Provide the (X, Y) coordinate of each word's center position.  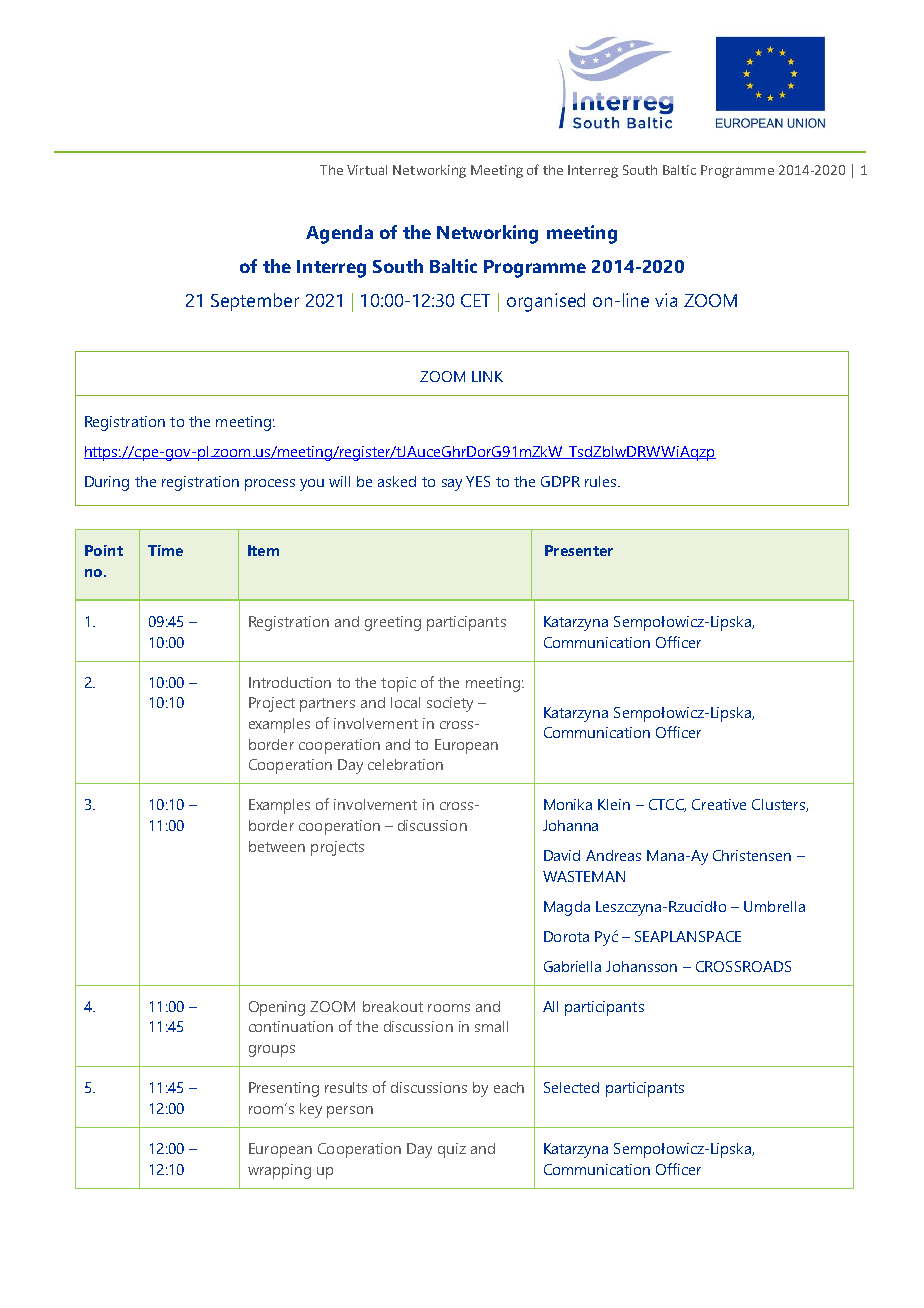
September (255, 302)
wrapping (279, 1171)
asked (397, 481)
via (666, 300)
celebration (405, 764)
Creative (719, 804)
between (277, 846)
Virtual (367, 170)
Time (165, 550)
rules (602, 481)
